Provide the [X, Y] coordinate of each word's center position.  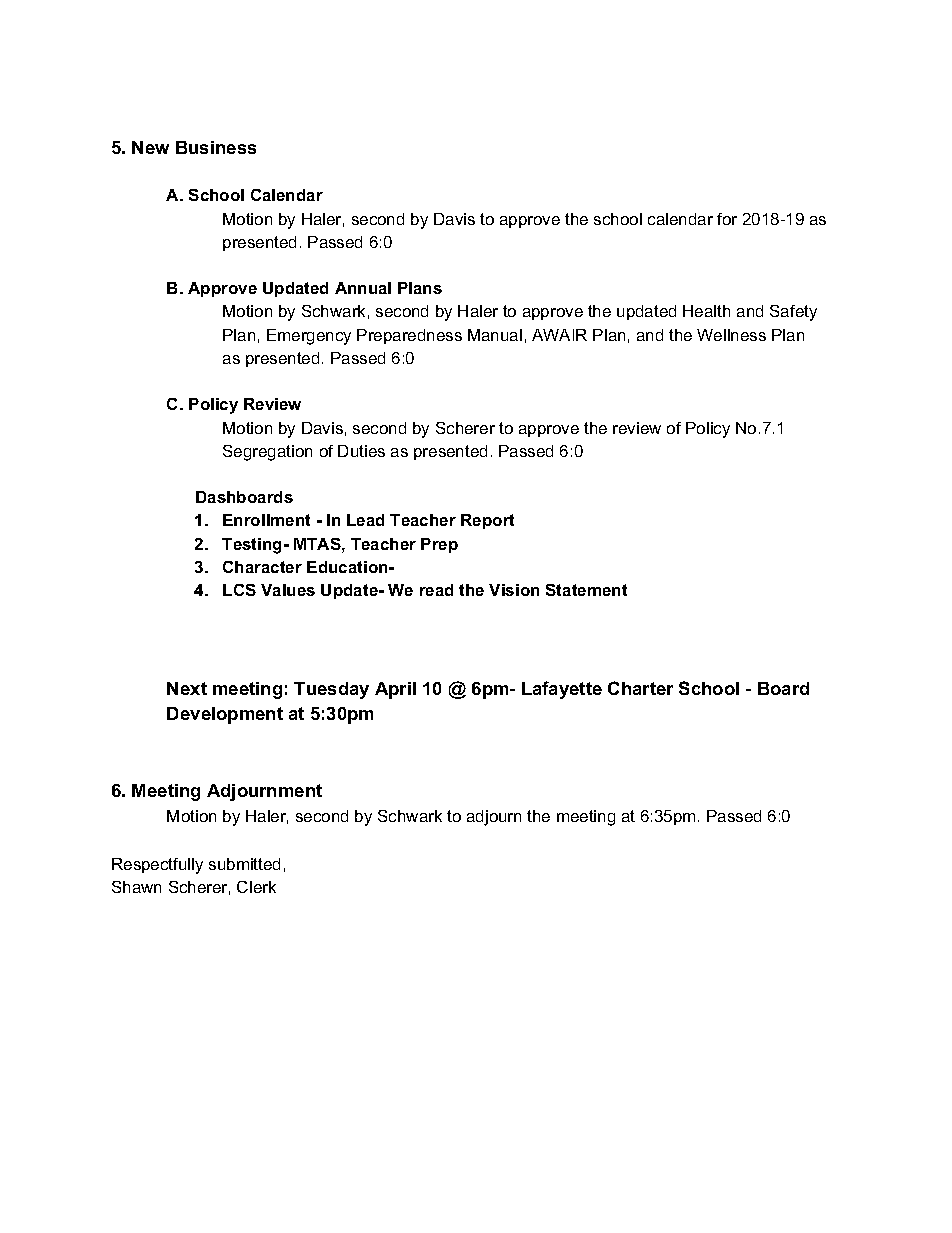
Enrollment [266, 520]
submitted [244, 864]
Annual [363, 288]
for [727, 219]
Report [487, 521]
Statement [586, 590]
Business [216, 147]
